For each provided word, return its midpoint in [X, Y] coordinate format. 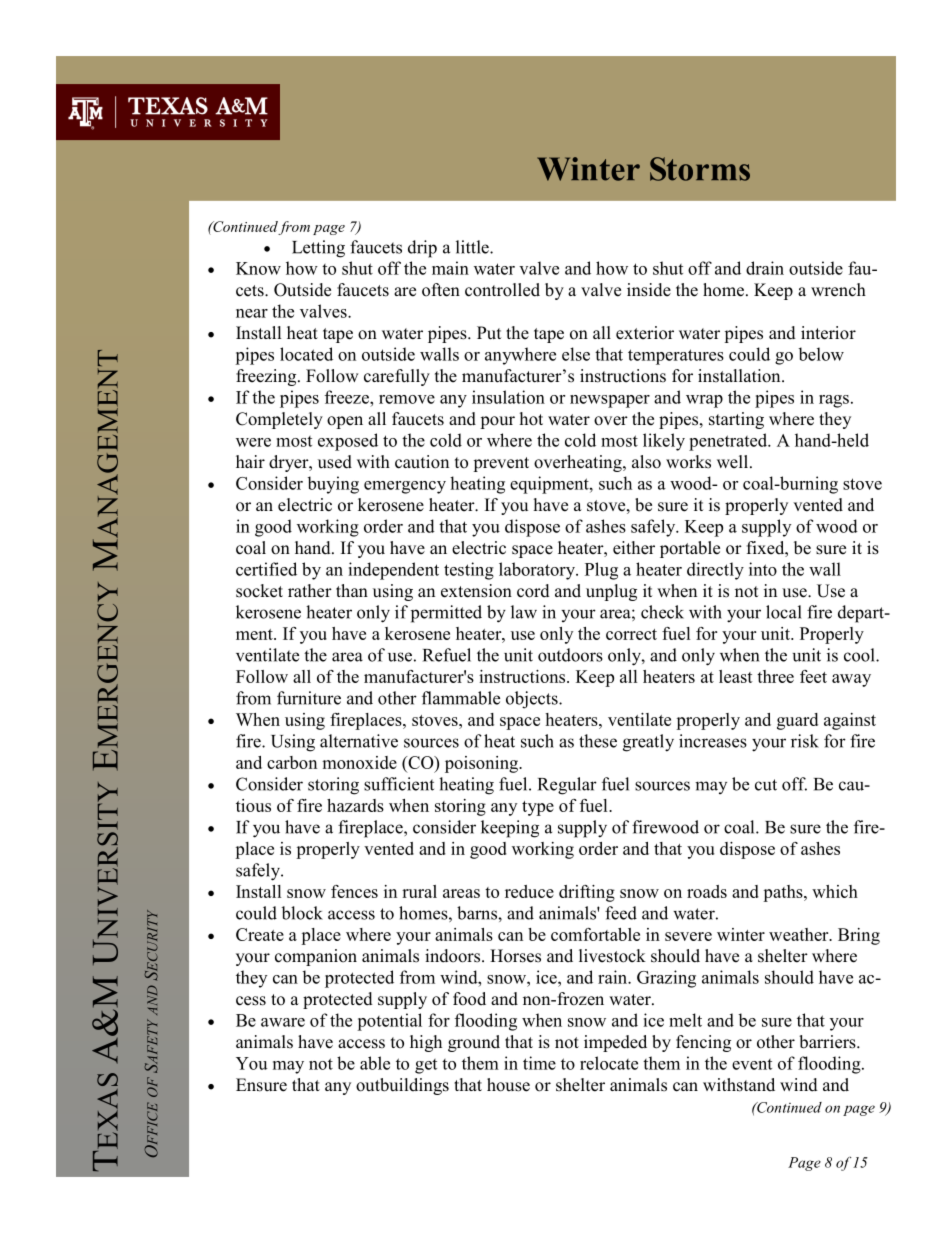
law [524, 612]
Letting [318, 249]
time [539, 1063]
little [473, 247]
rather [310, 591]
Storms [700, 169]
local [784, 612]
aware [283, 1022]
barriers [828, 1042]
